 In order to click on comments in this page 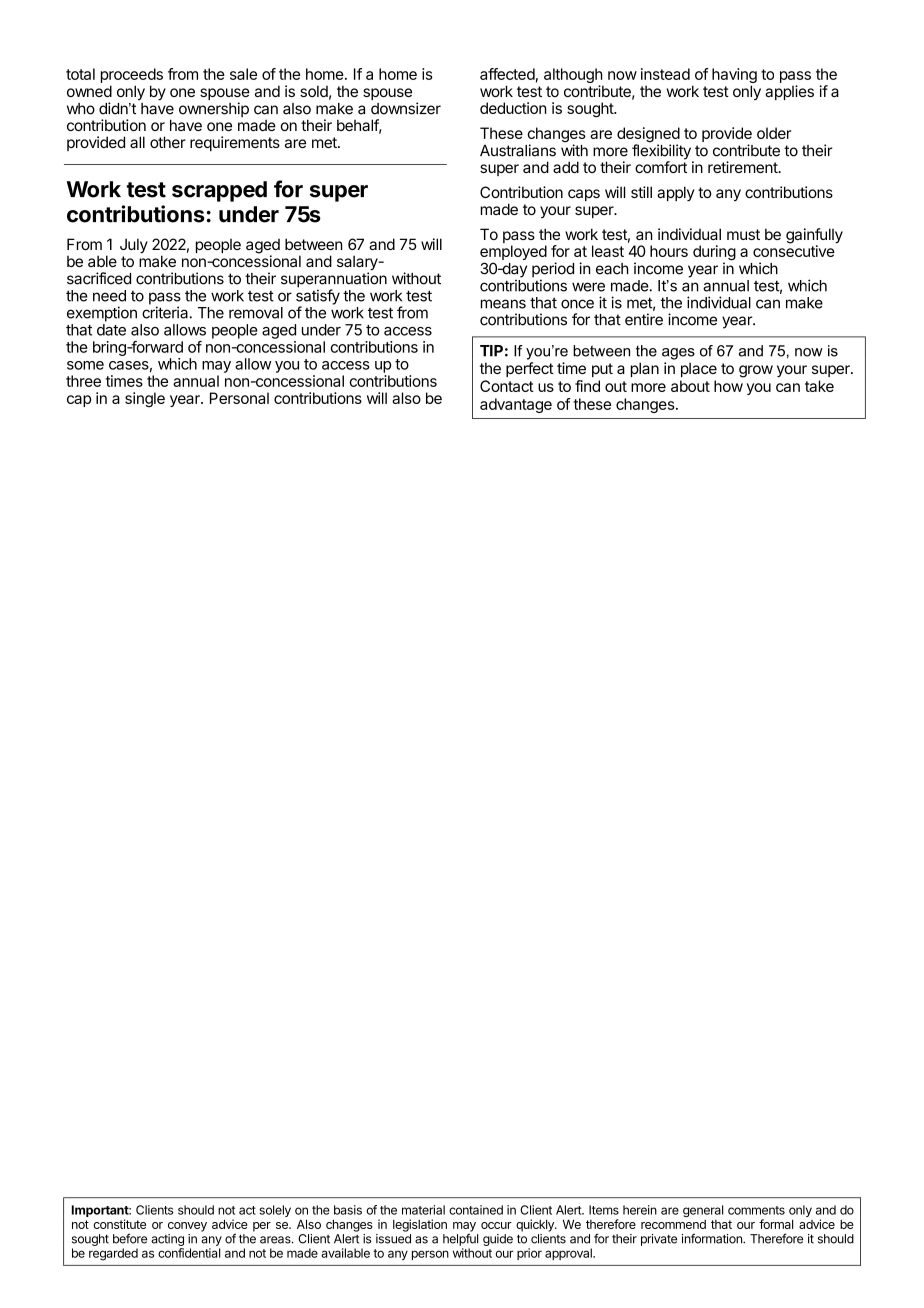, I will do `click(756, 1210)`.
